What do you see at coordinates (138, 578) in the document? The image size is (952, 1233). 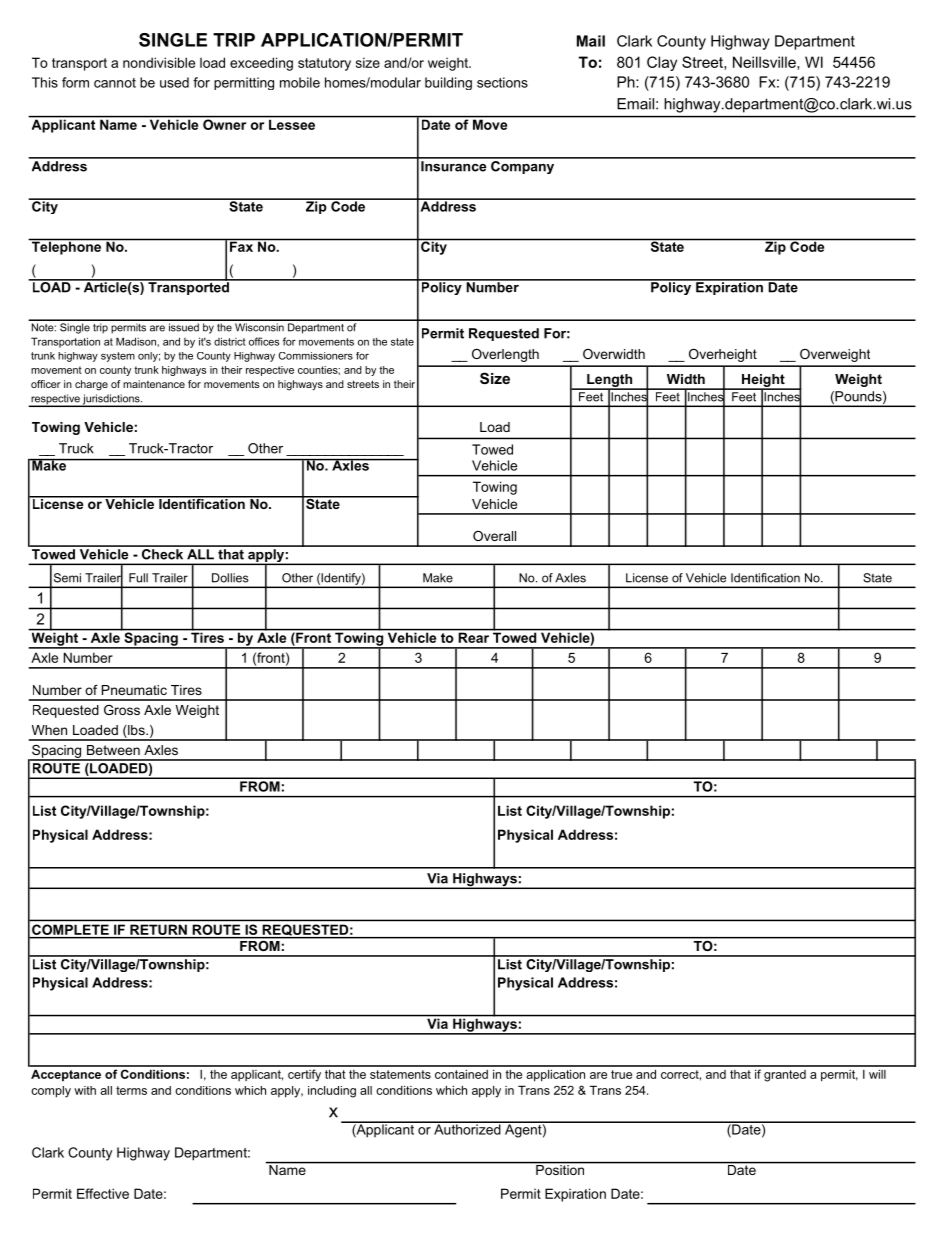 I see `Full` at bounding box center [138, 578].
